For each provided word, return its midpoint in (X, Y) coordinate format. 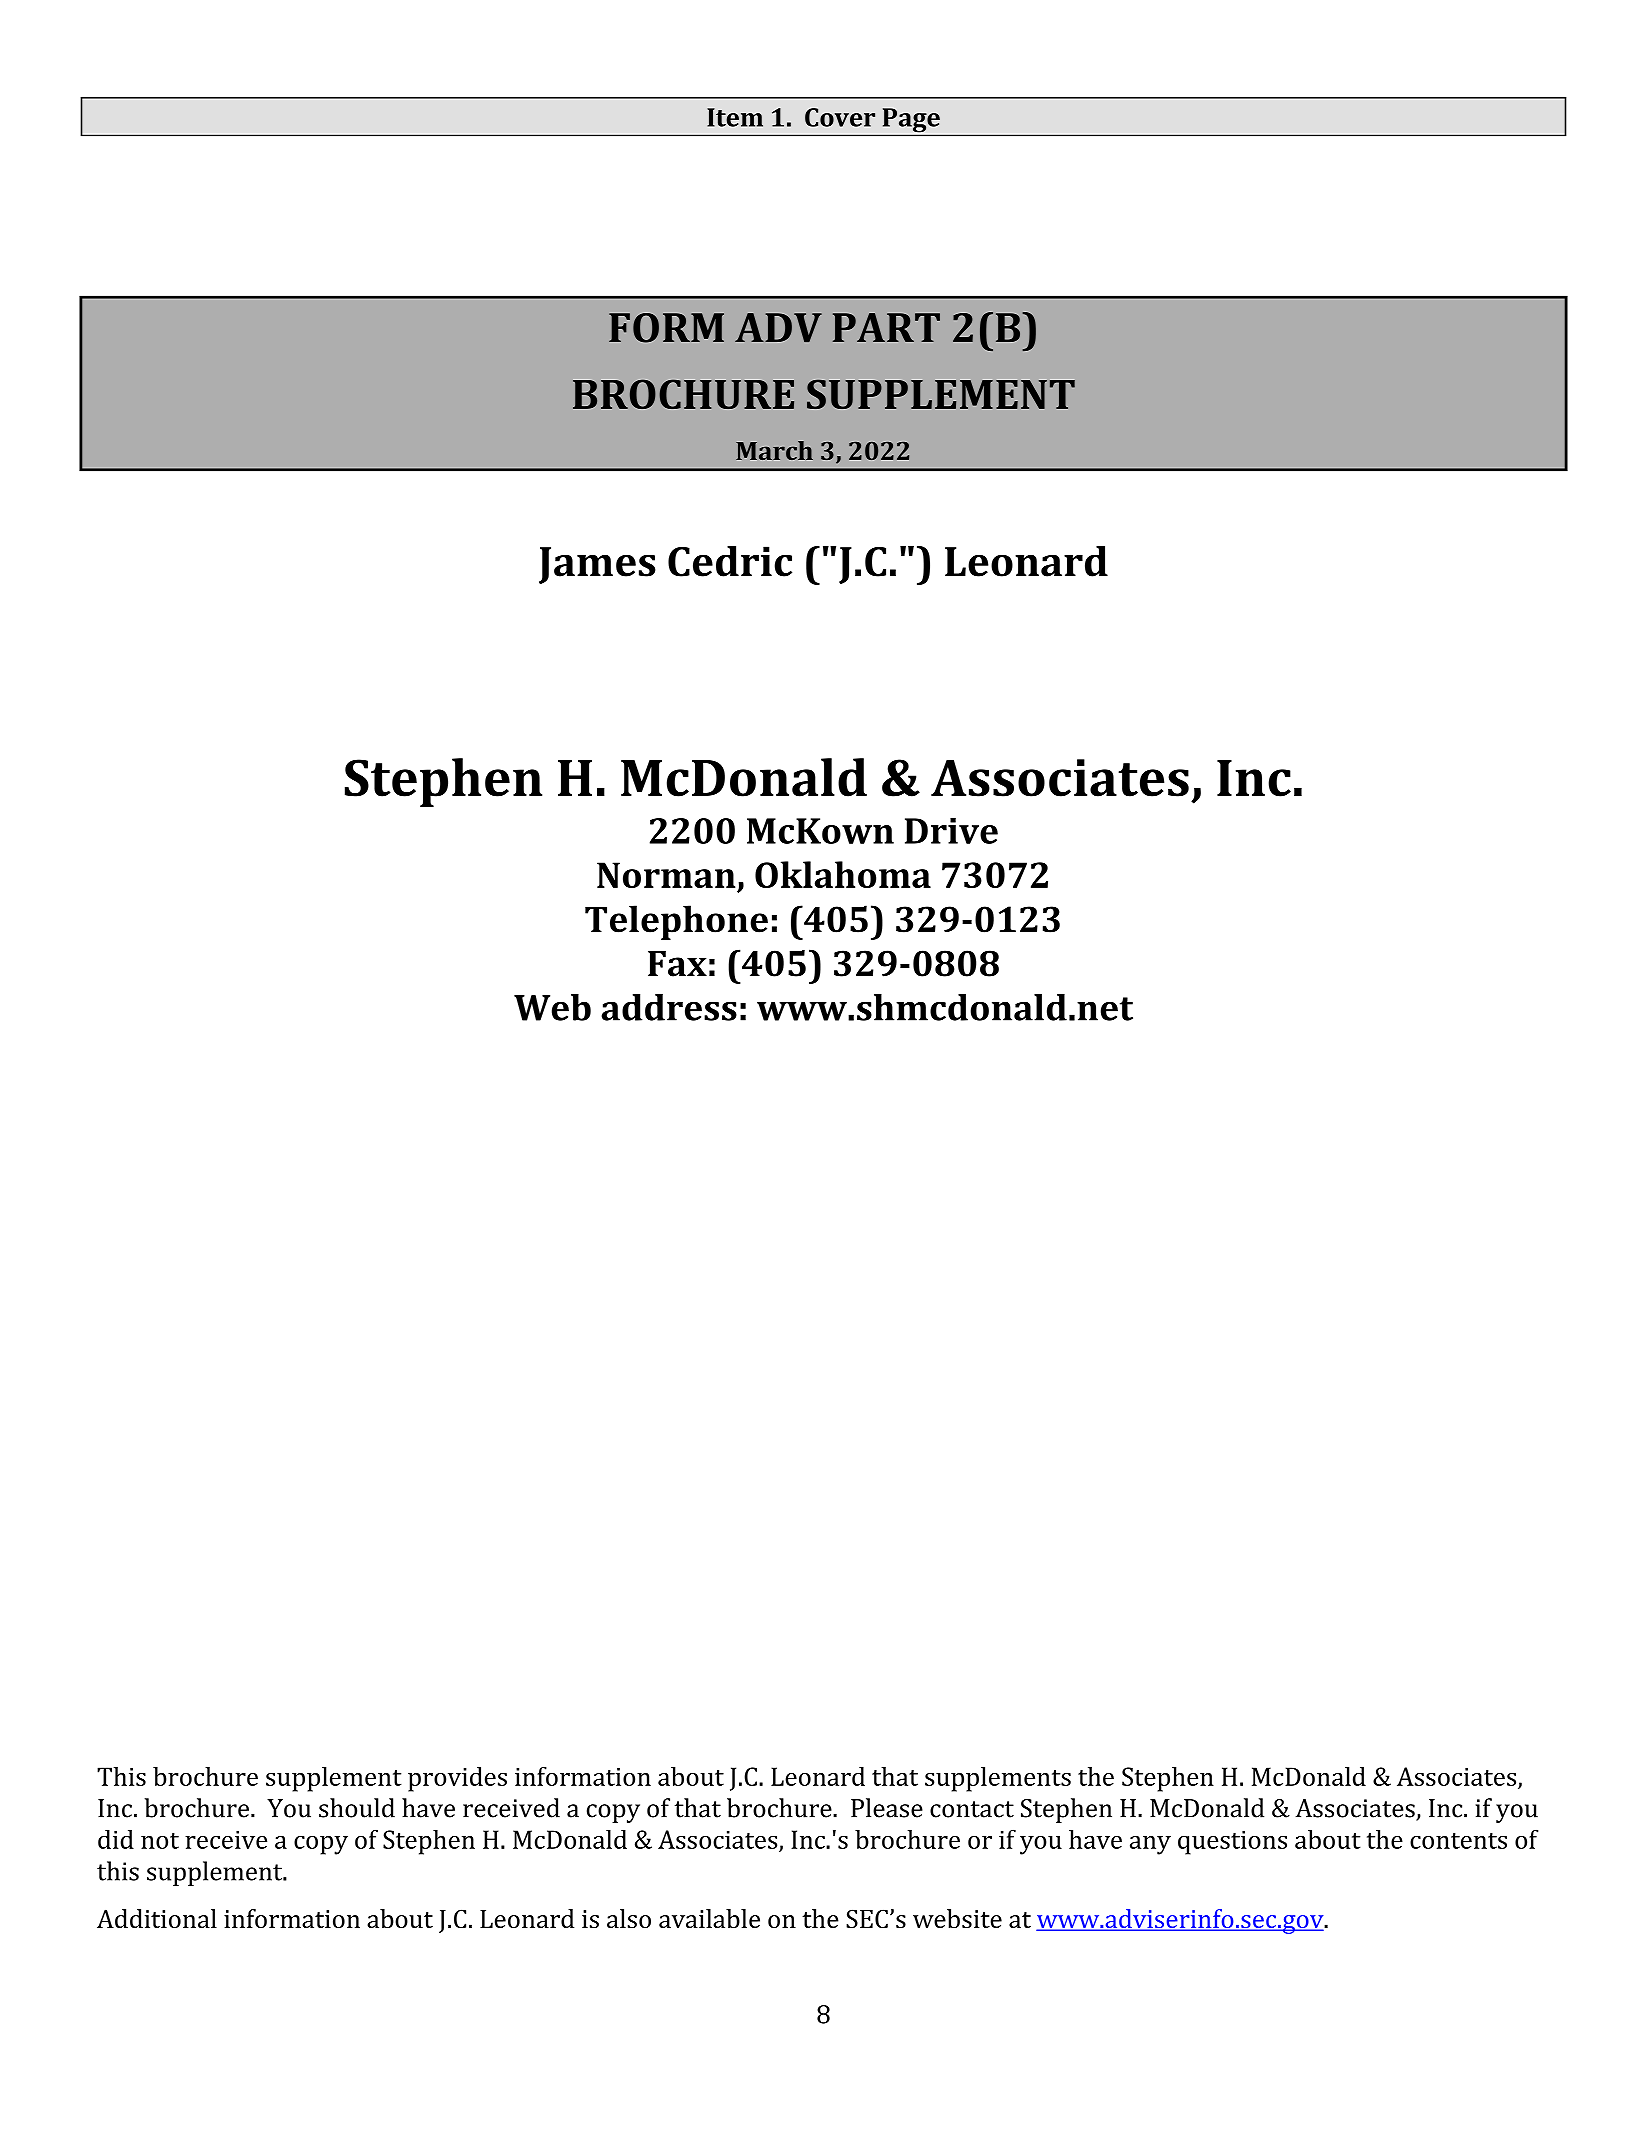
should (357, 1808)
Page (911, 120)
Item (735, 117)
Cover (840, 117)
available (709, 1918)
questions (1232, 1843)
